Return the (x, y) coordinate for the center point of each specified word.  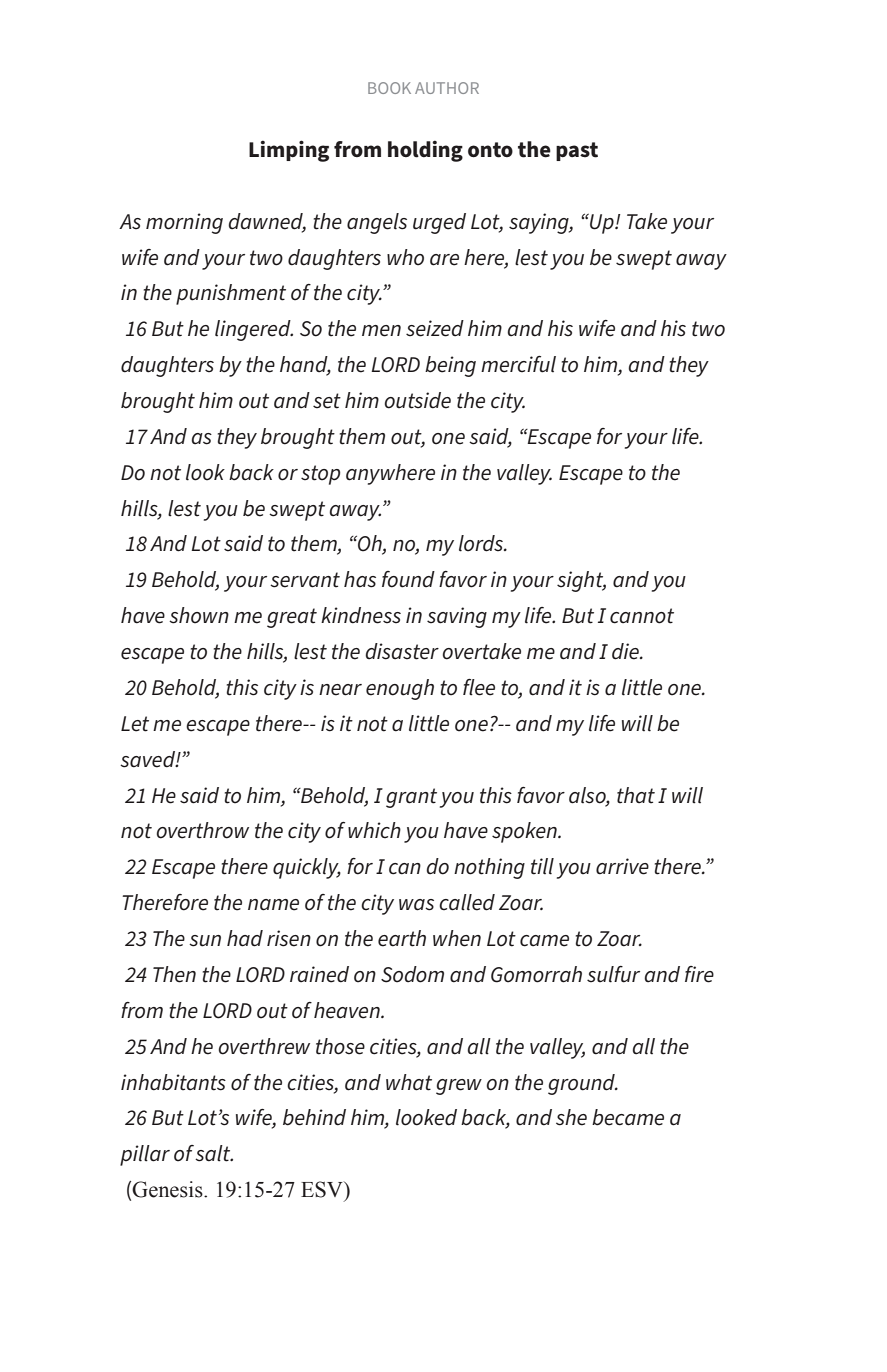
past (577, 151)
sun (205, 941)
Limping (289, 151)
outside (418, 400)
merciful (518, 364)
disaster (402, 651)
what (409, 1082)
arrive (622, 866)
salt (214, 1153)
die (626, 651)
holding (425, 151)
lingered (254, 330)
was (416, 905)
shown (199, 615)
